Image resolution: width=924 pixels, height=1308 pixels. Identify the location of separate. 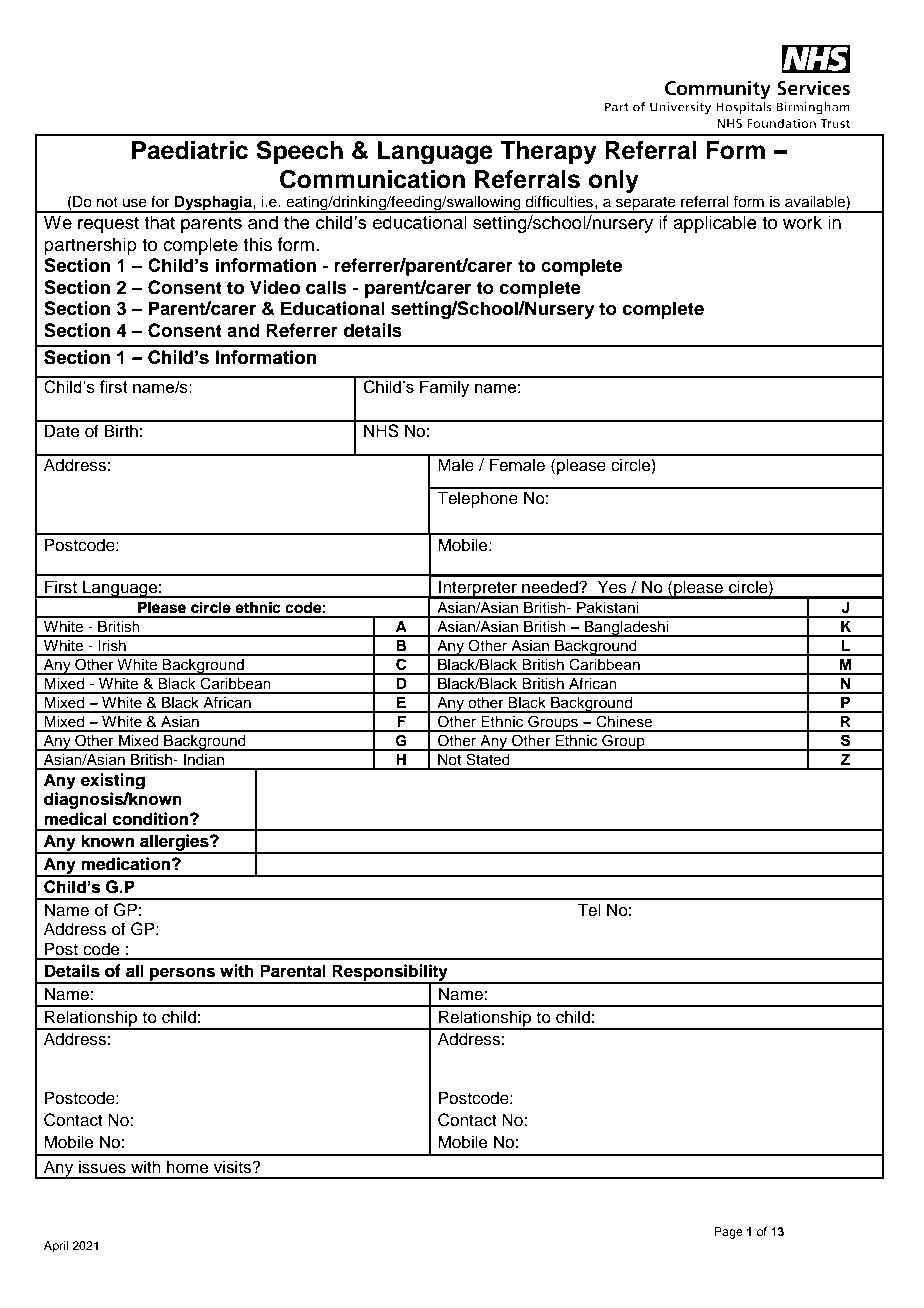
(646, 205).
